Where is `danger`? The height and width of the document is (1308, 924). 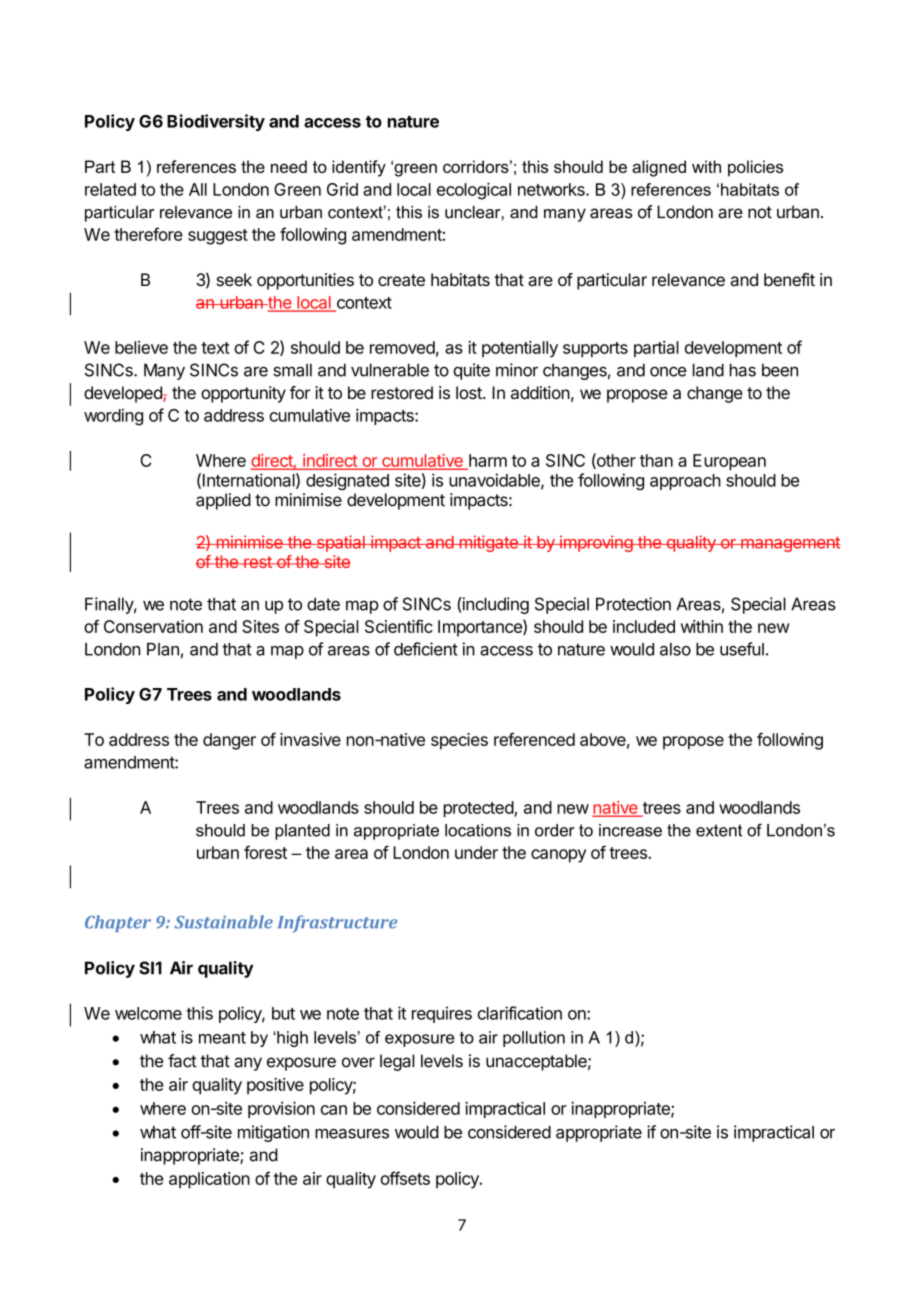 danger is located at coordinates (229, 741).
